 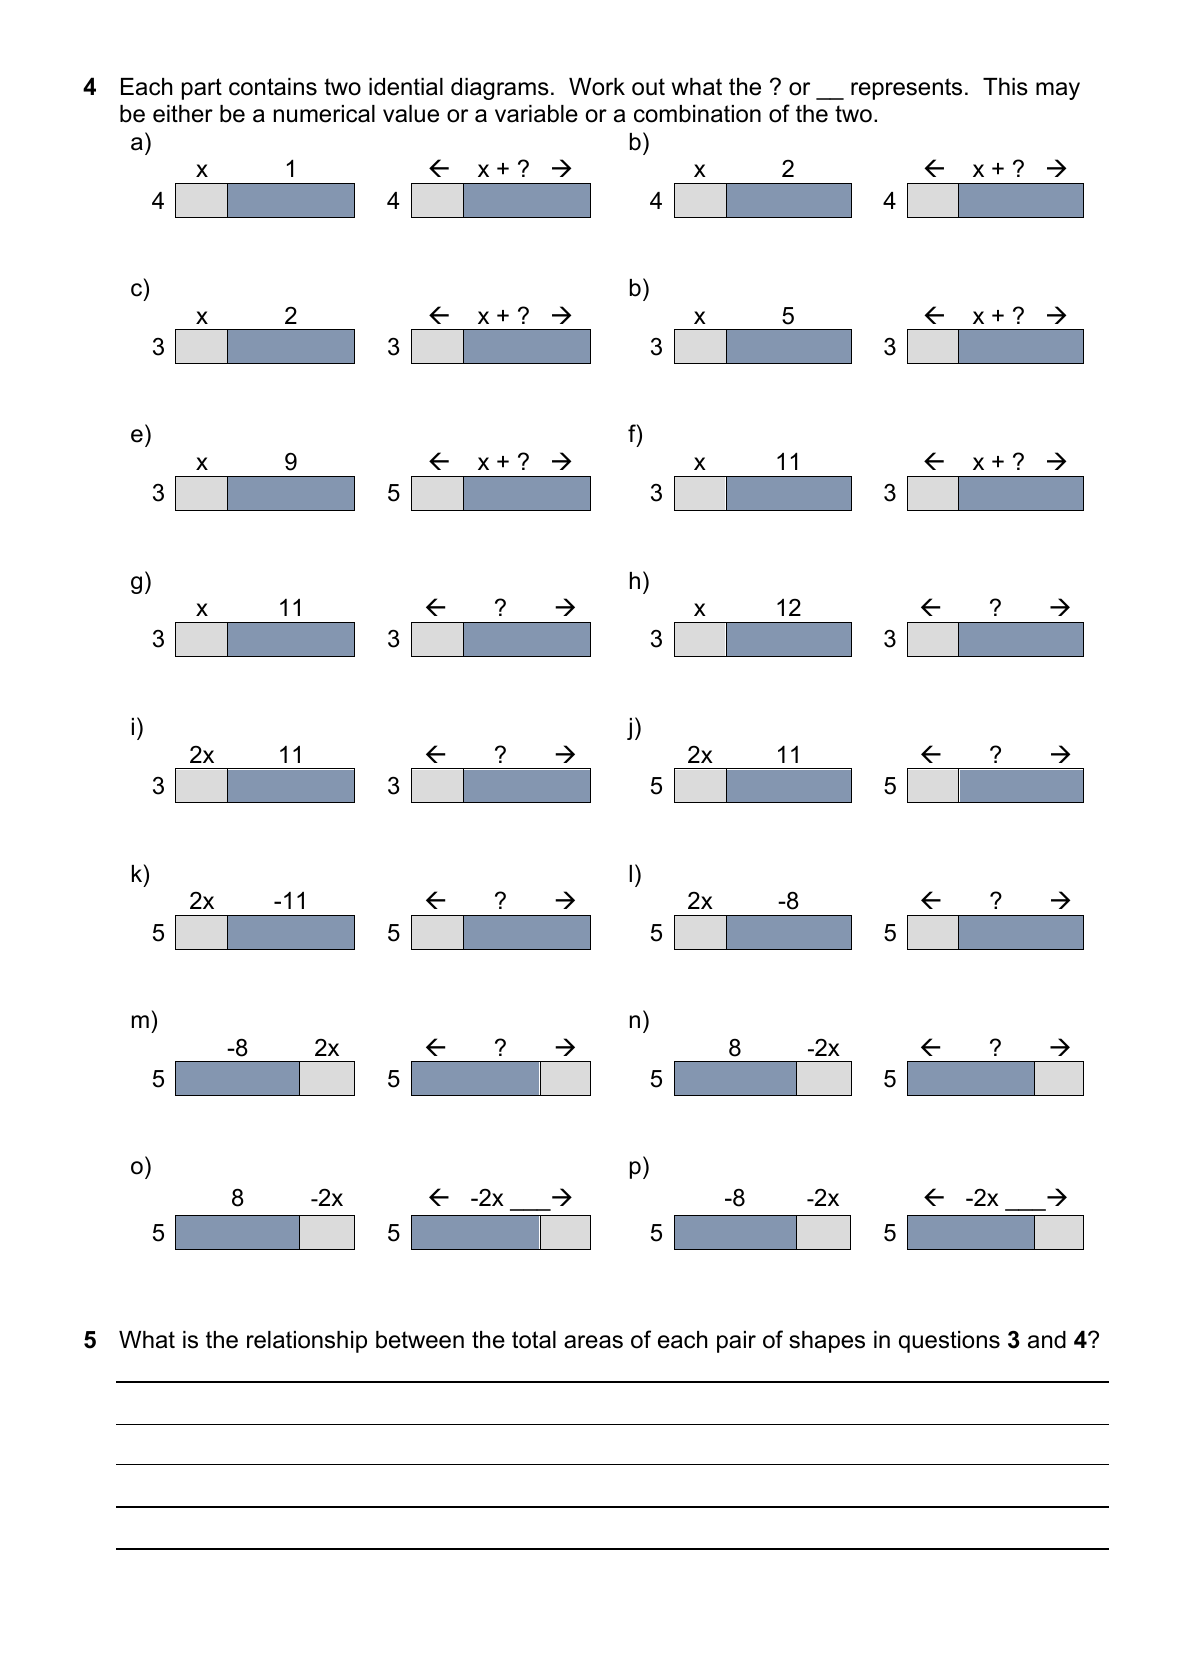 What do you see at coordinates (593, 1342) in the document?
I see `areas` at bounding box center [593, 1342].
